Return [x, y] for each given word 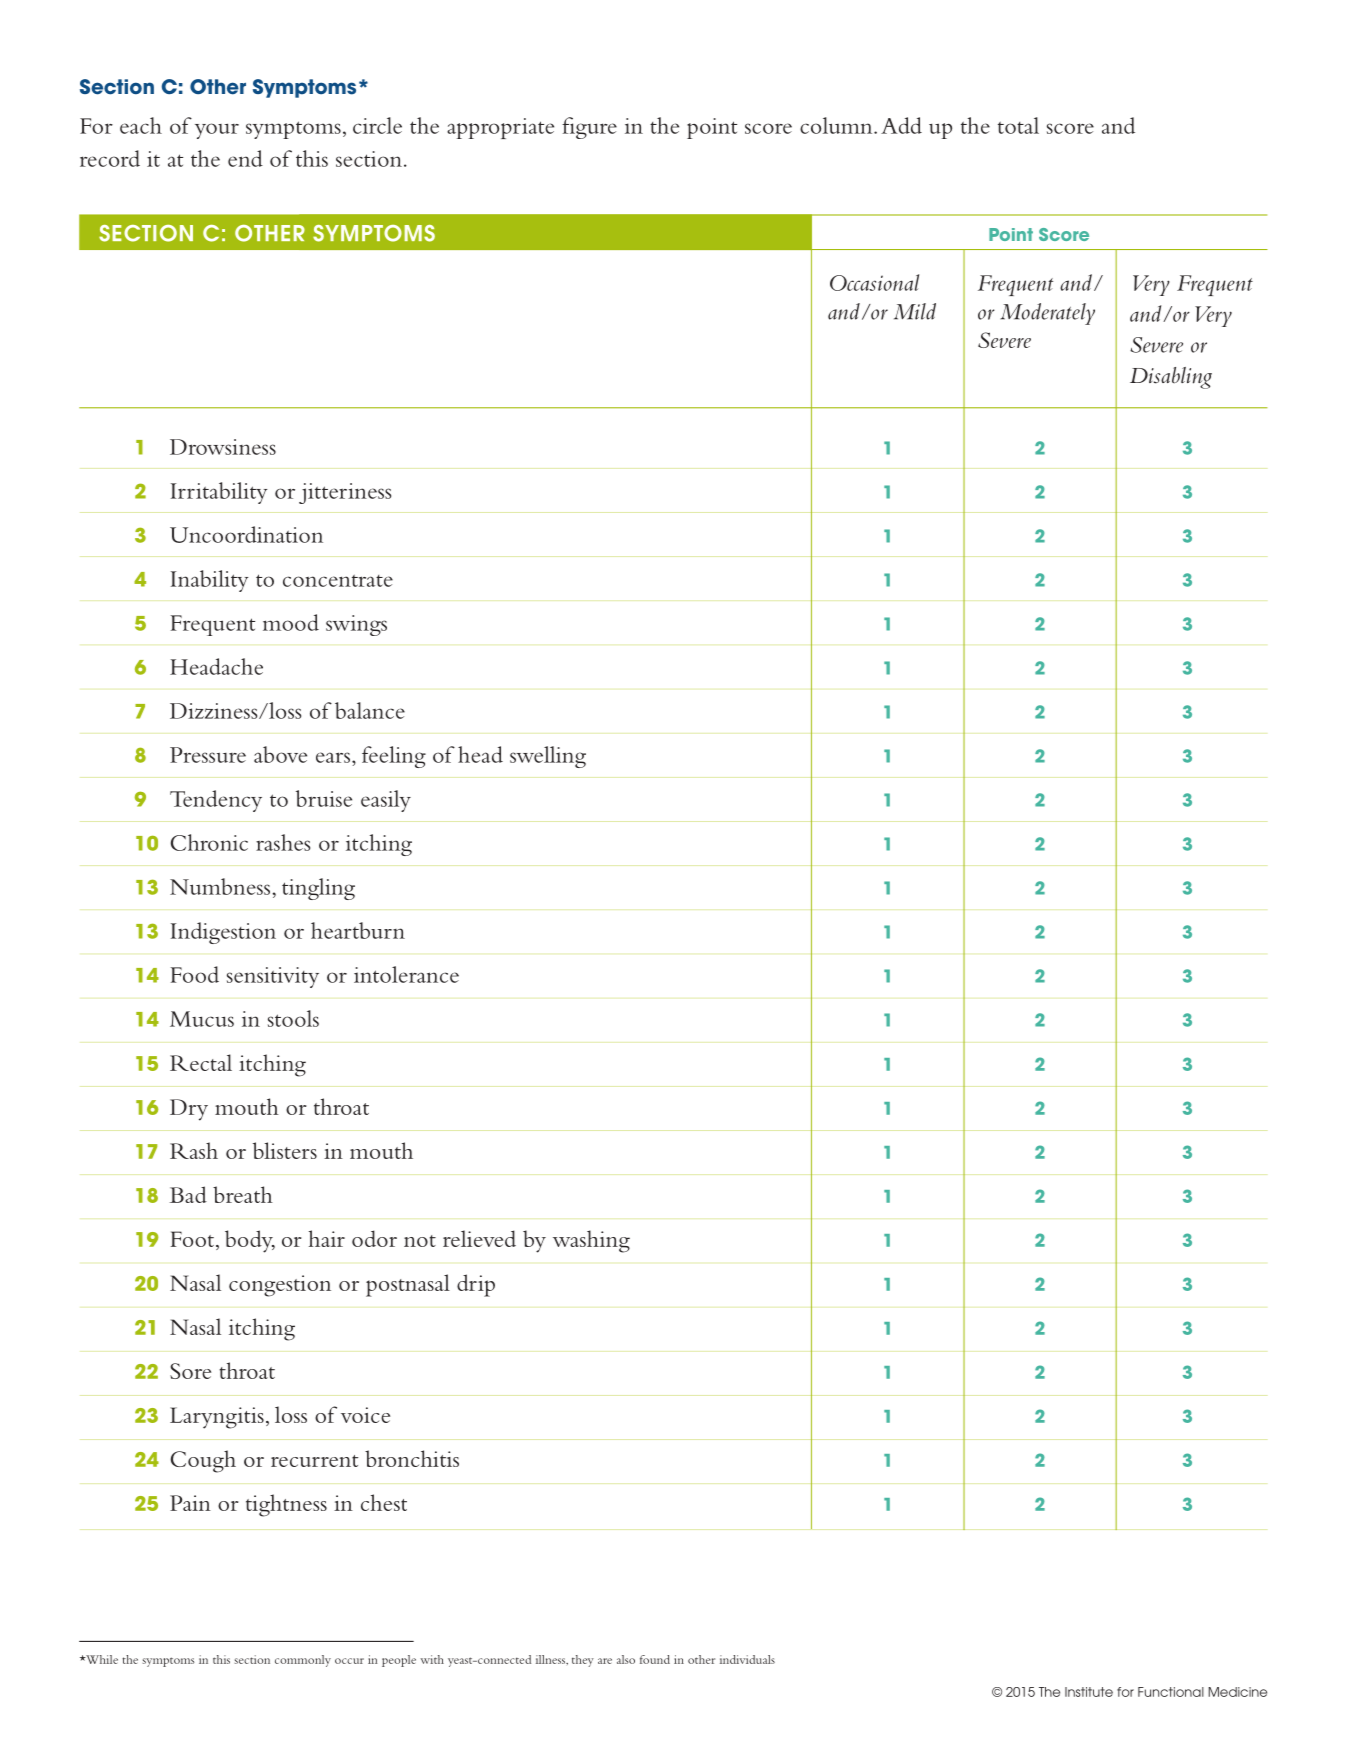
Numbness [221, 886]
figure [589, 128]
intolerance [406, 974]
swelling [548, 757]
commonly [303, 1661]
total [1018, 125]
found [655, 1659]
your [217, 131]
